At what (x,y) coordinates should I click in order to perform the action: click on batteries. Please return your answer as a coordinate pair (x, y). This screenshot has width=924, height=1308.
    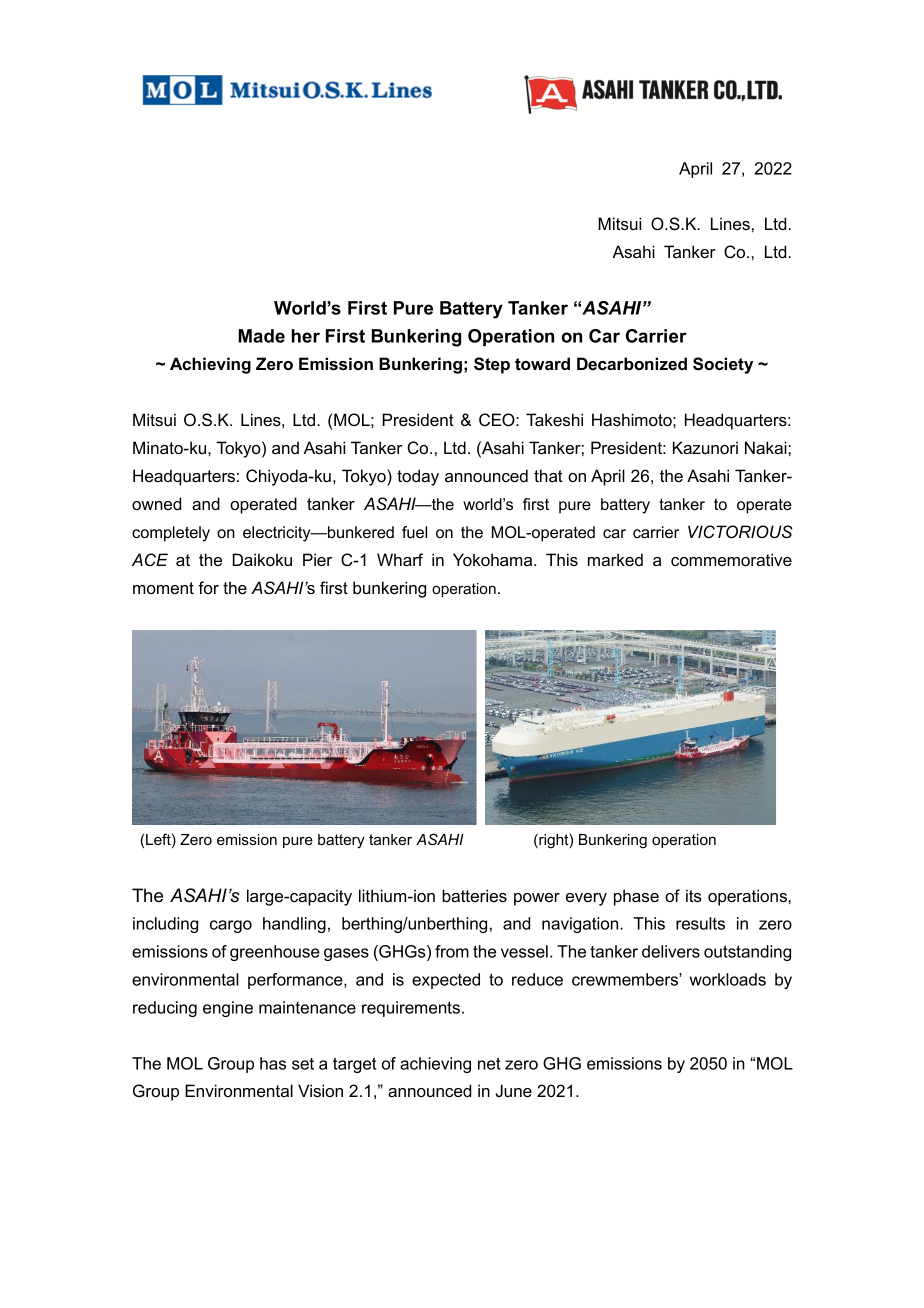
    Looking at the image, I should click on (474, 895).
